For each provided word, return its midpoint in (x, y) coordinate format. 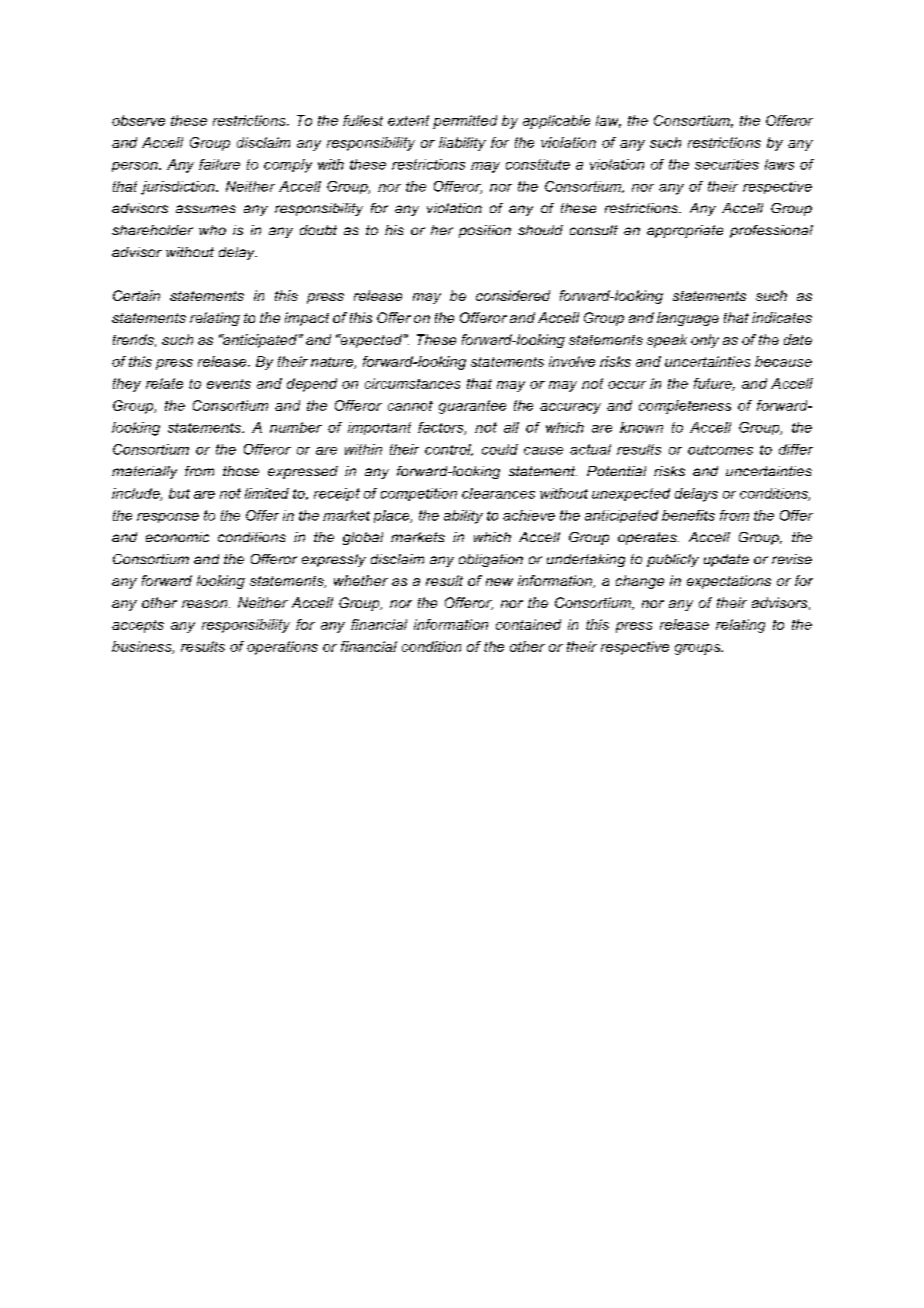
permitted (465, 122)
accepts (138, 626)
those (241, 471)
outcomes (720, 450)
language (688, 319)
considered (513, 295)
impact (307, 319)
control (449, 450)
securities (727, 164)
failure (219, 164)
